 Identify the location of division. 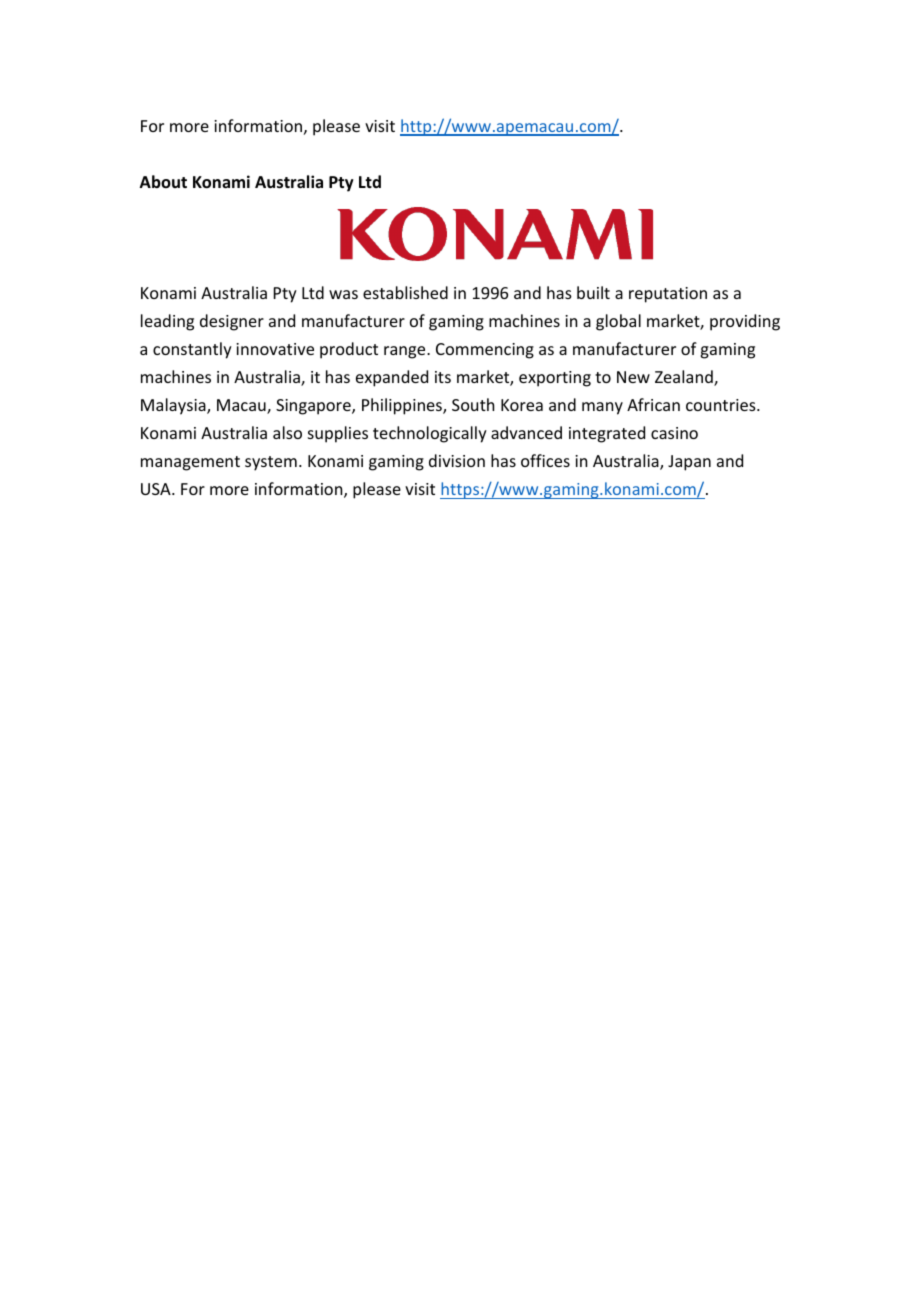
(457, 460).
